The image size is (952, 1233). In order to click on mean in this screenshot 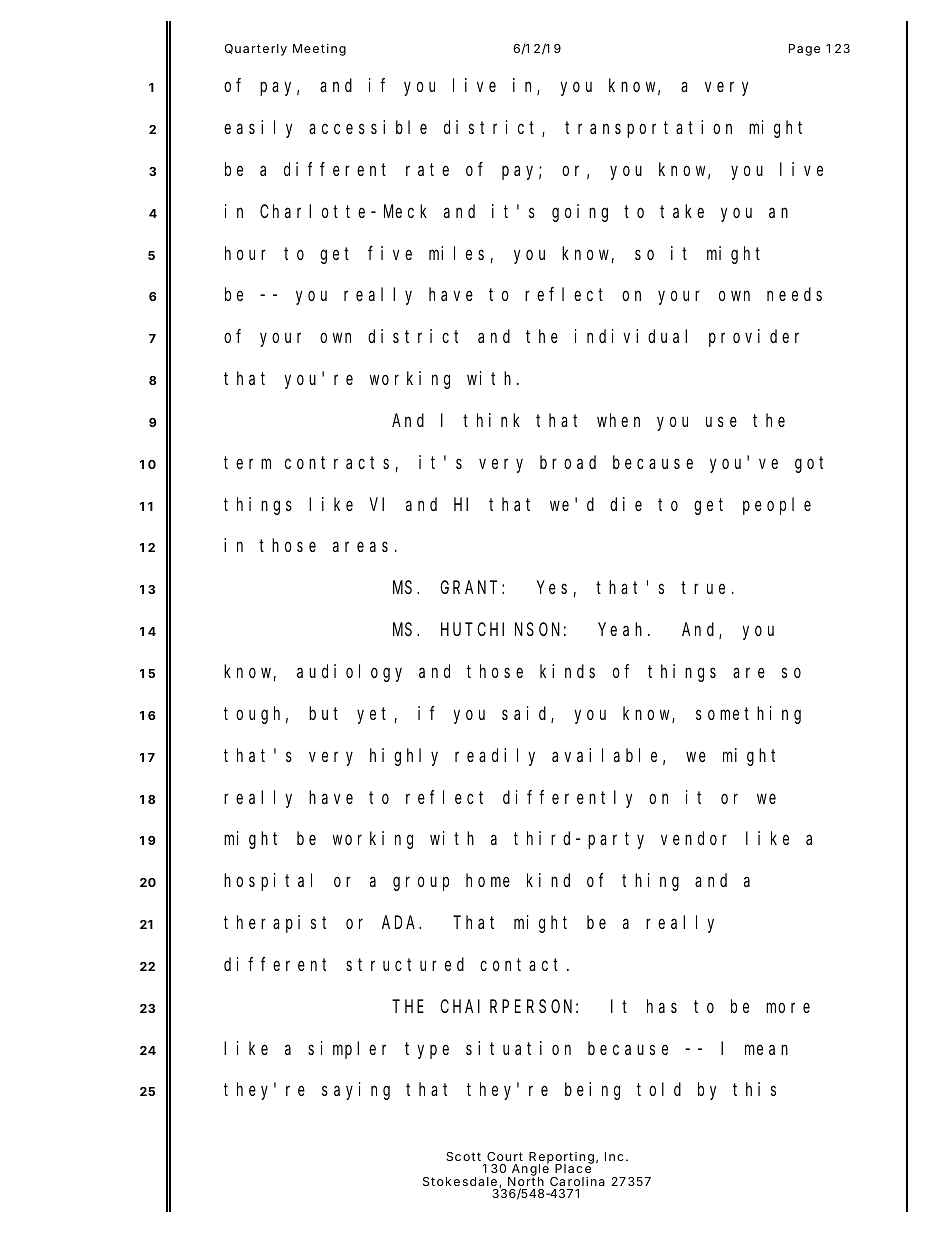, I will do `click(766, 1049)`.
